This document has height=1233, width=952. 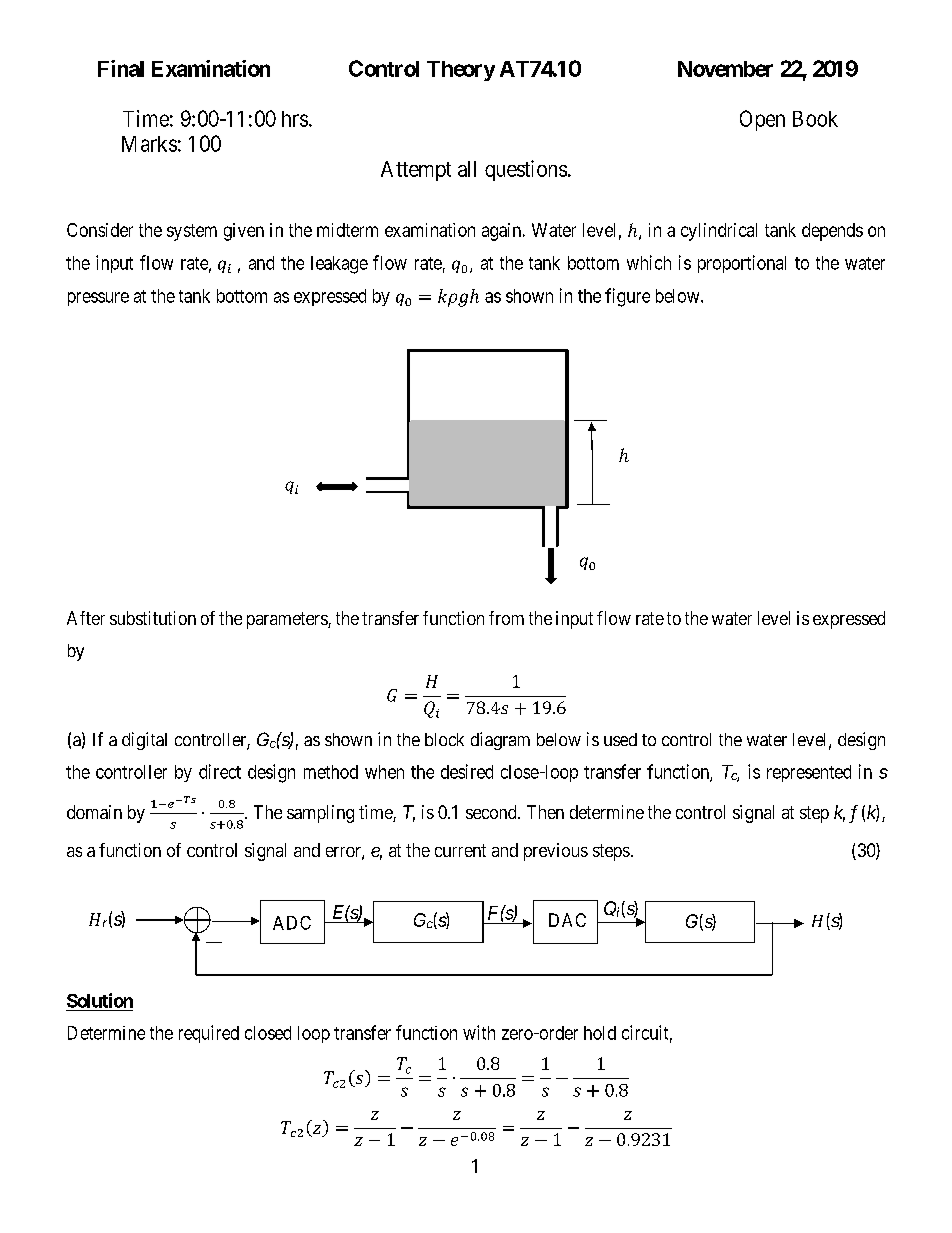 I want to click on Theory, so click(x=461, y=71).
